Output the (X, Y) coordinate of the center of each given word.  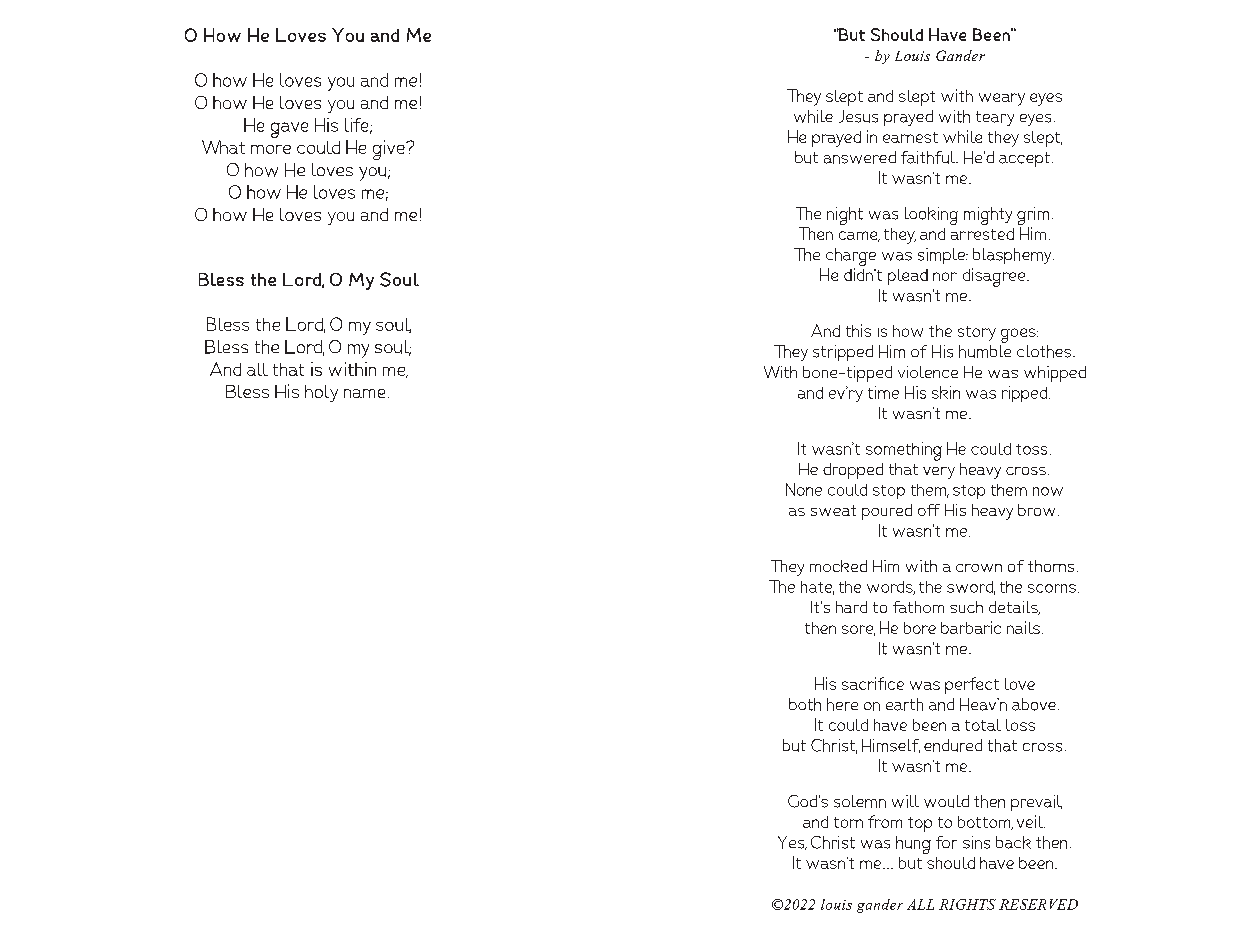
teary (995, 118)
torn (848, 822)
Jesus (858, 116)
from (885, 821)
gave (289, 130)
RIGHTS (967, 904)
